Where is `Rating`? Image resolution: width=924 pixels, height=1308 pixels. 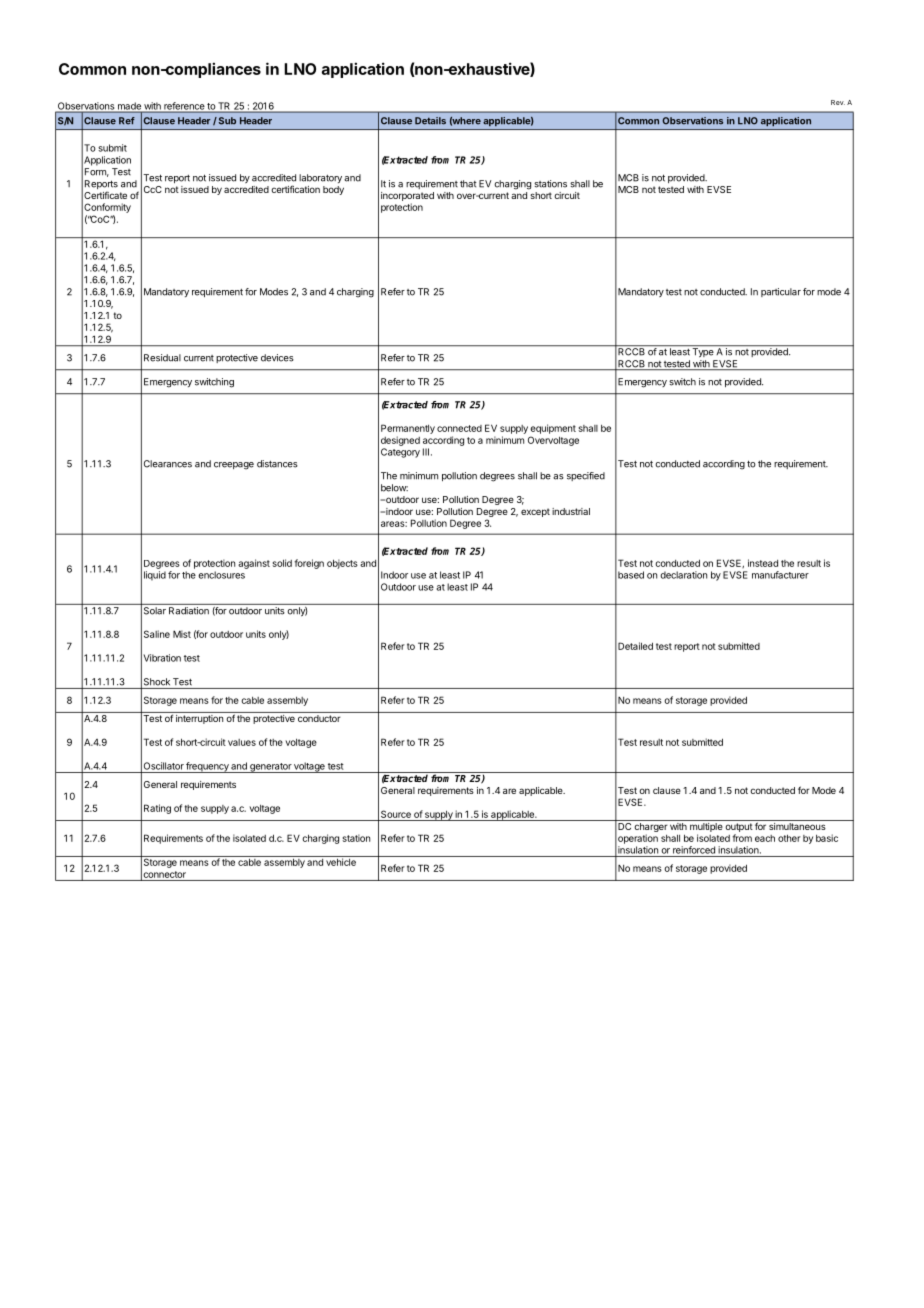 Rating is located at coordinates (157, 809).
